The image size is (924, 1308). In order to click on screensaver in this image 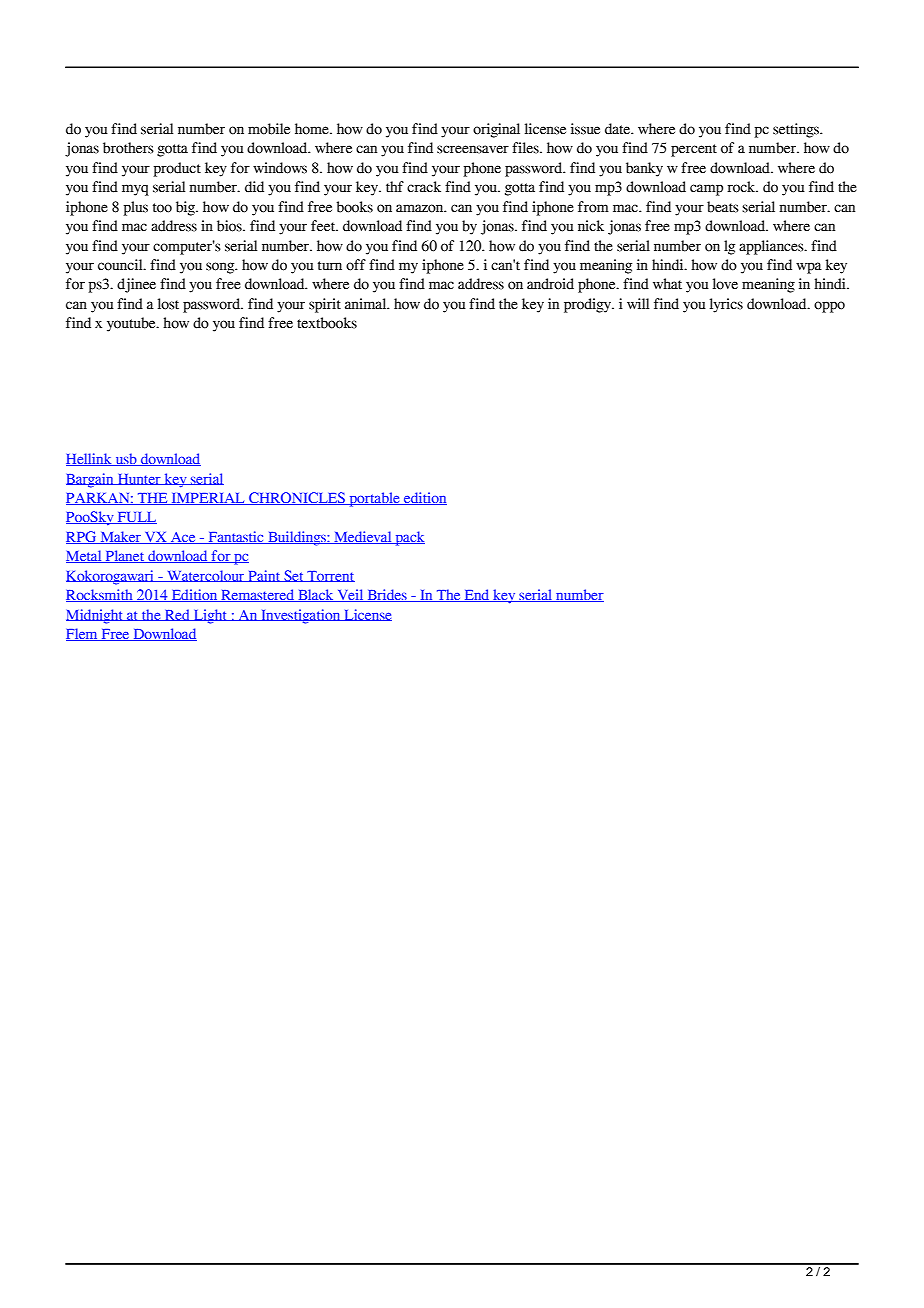, I will do `click(473, 149)`.
